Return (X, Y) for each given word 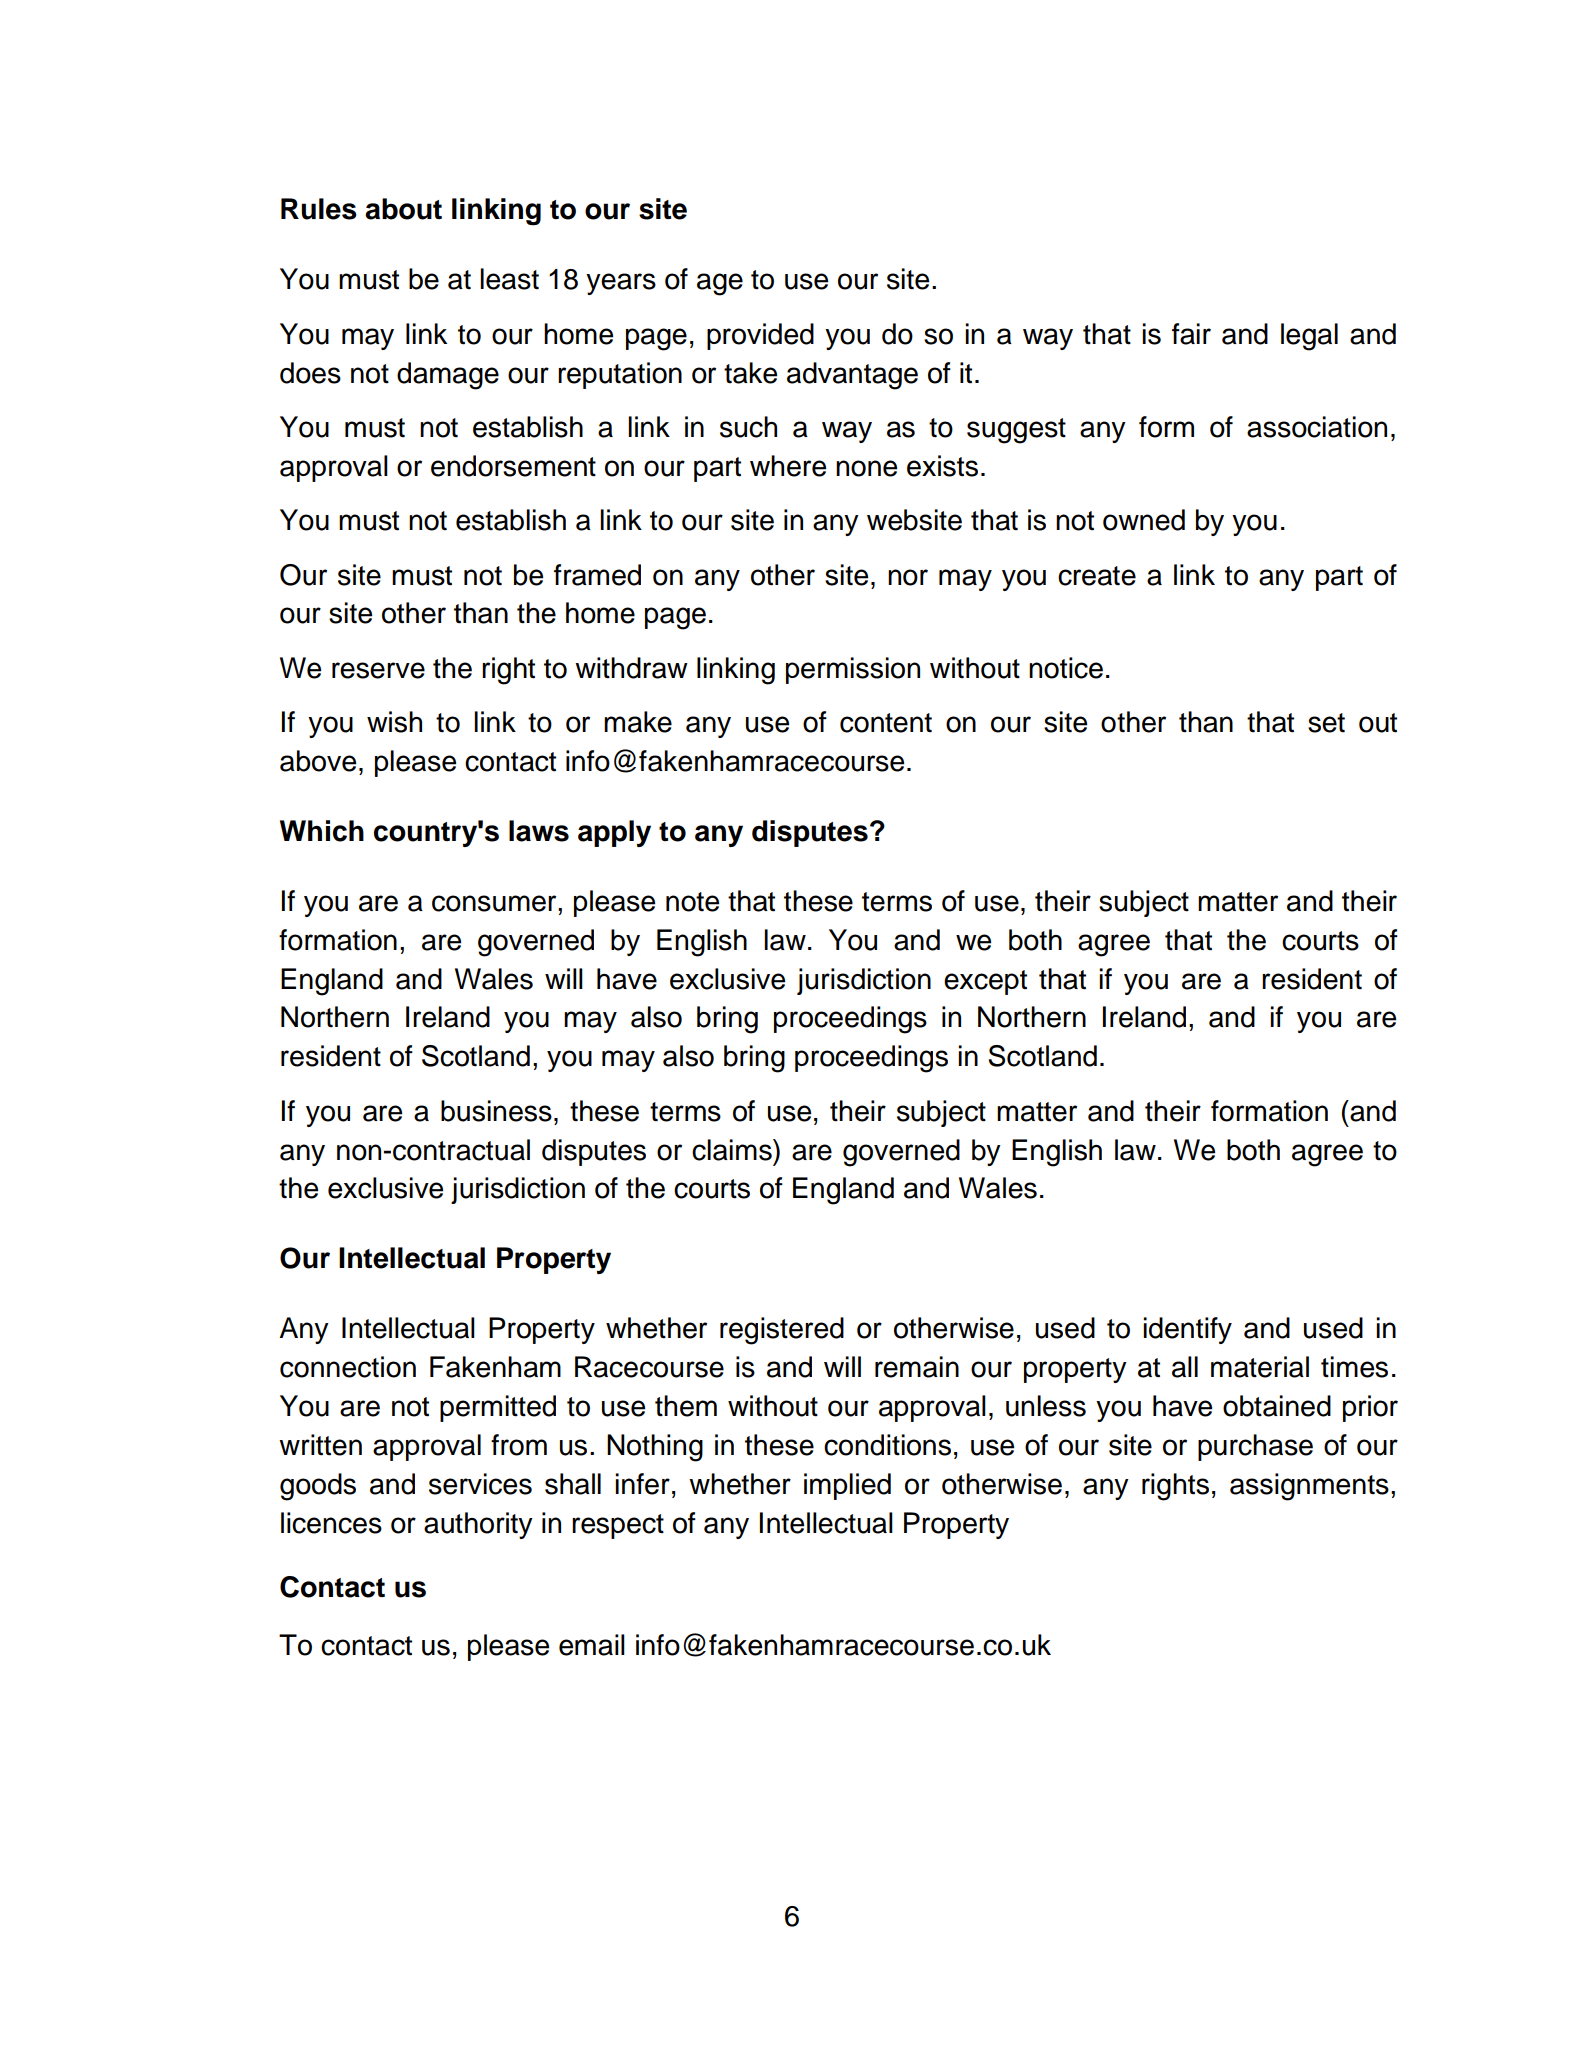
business (496, 1111)
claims (733, 1150)
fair (1191, 334)
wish (394, 722)
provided (760, 336)
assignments (1309, 1487)
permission (853, 670)
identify (1187, 1330)
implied (847, 1486)
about (403, 209)
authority (478, 1525)
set (1326, 723)
